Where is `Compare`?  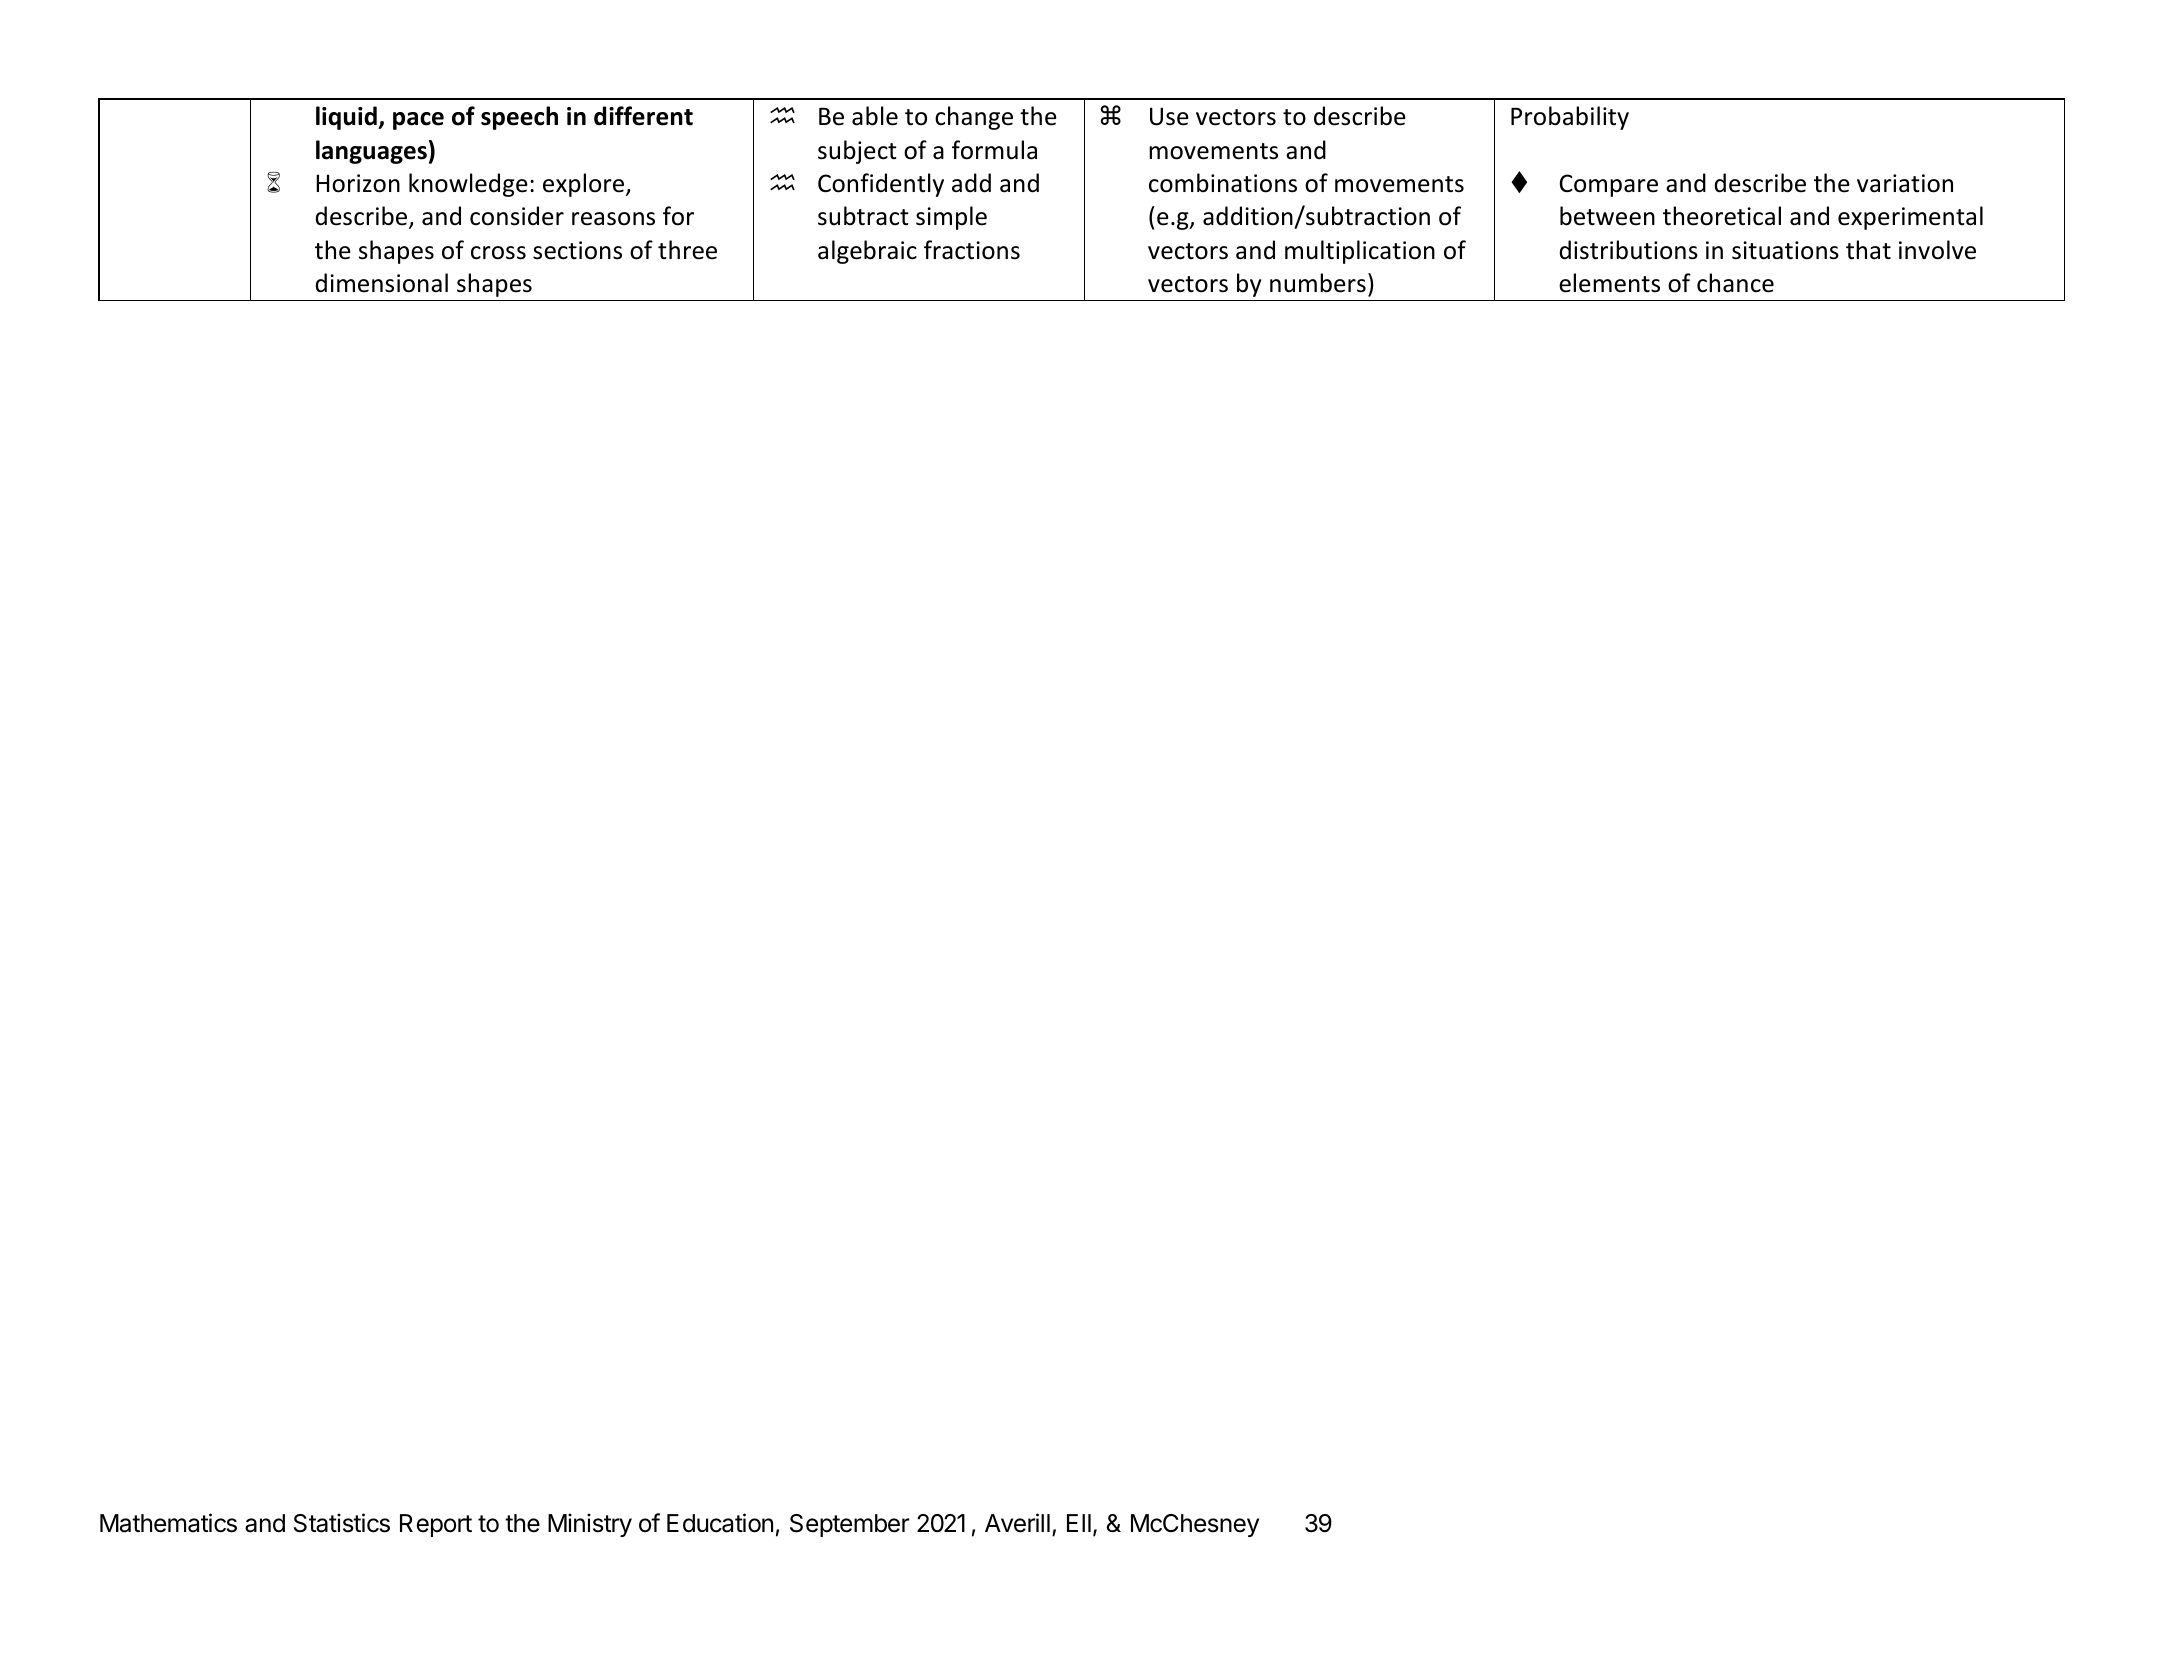 Compare is located at coordinates (1609, 185).
